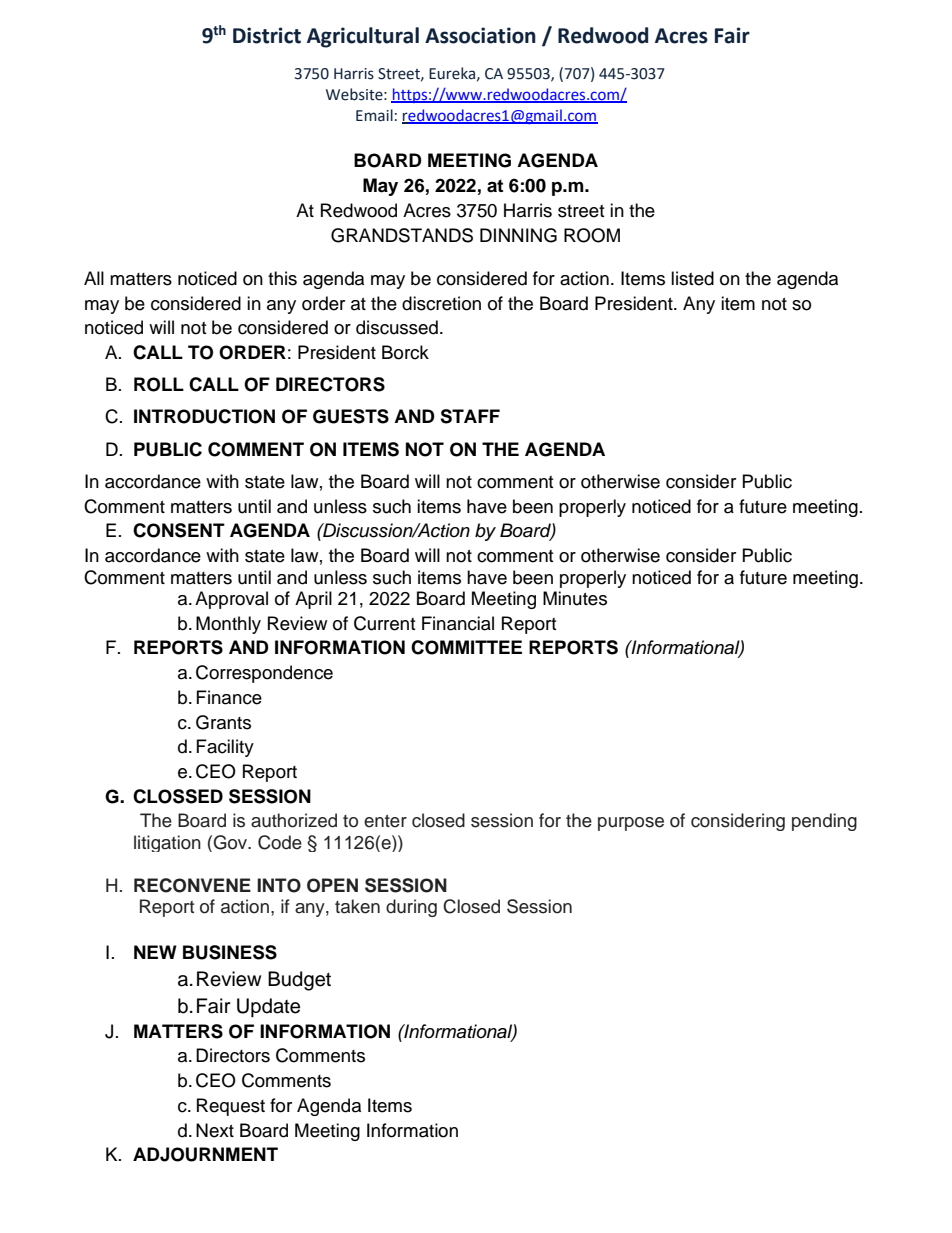 This page has height=1233, width=952. Describe the element at coordinates (282, 278) in the page. I see `this` at that location.
